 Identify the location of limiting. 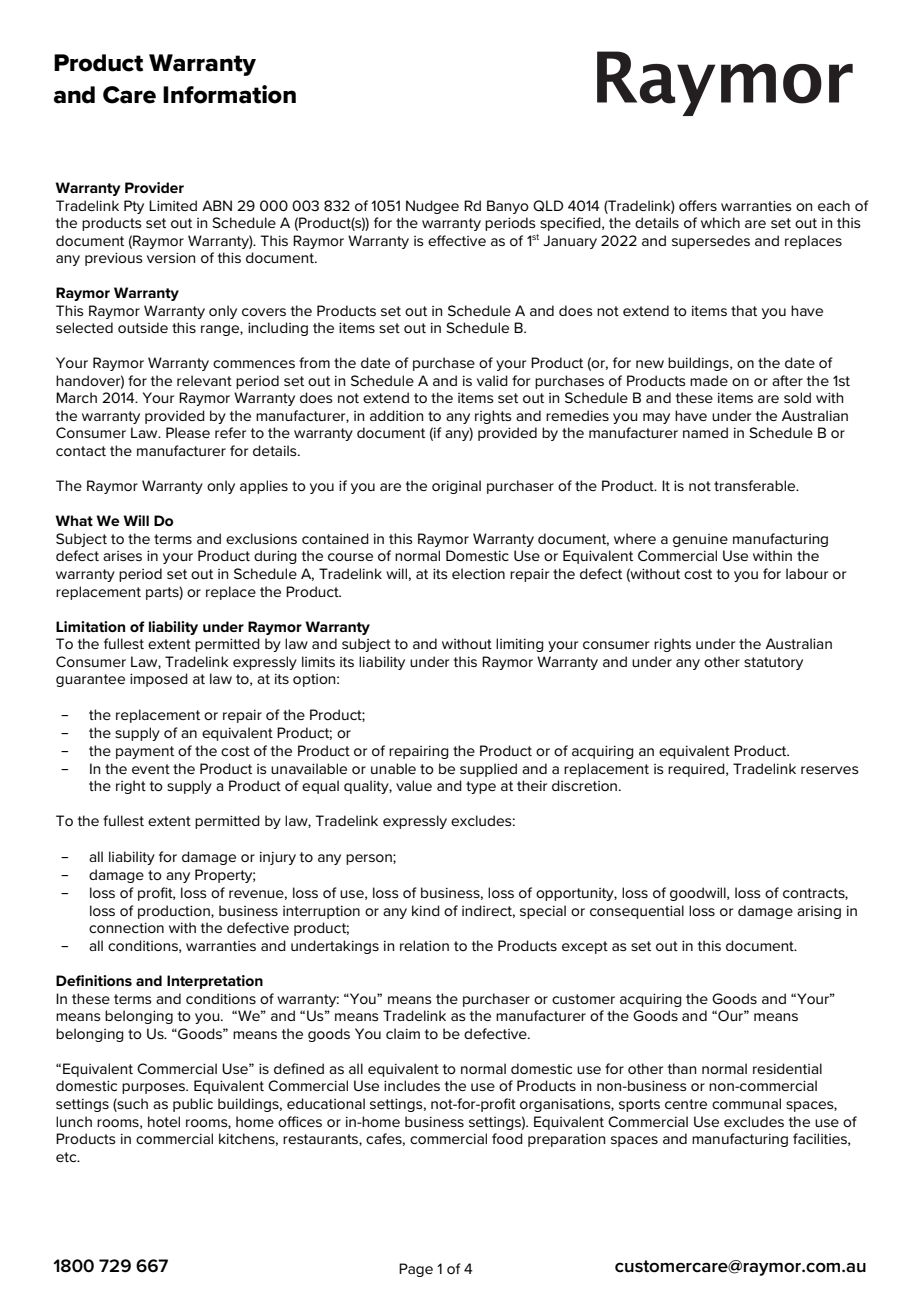
(520, 645).
